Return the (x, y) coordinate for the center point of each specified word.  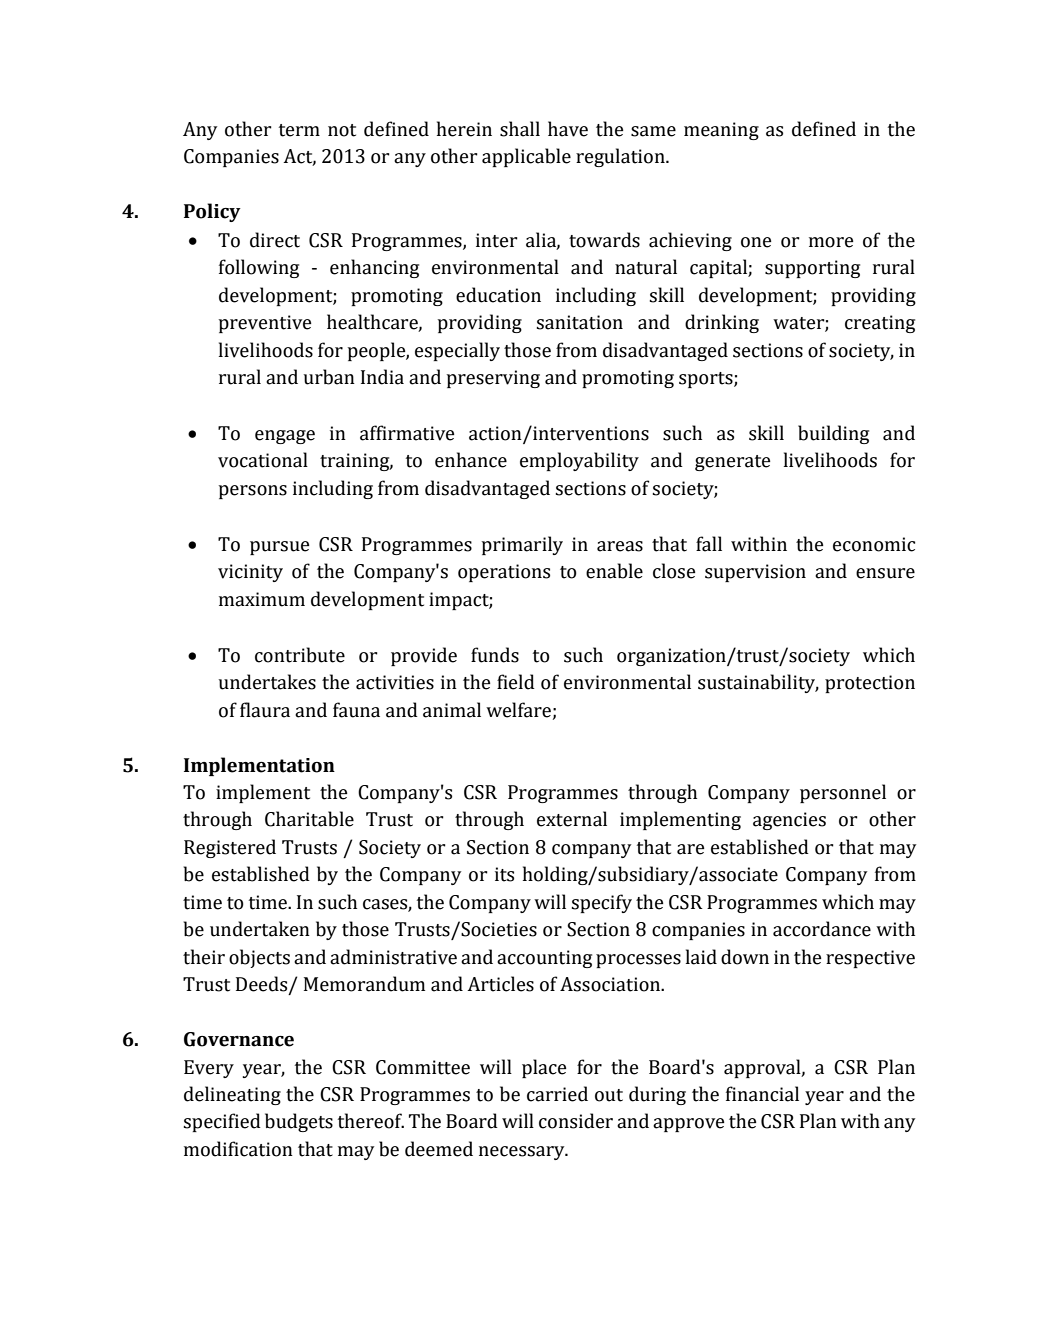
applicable (526, 157)
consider (576, 1121)
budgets (299, 1122)
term (299, 130)
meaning (721, 131)
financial (762, 1094)
